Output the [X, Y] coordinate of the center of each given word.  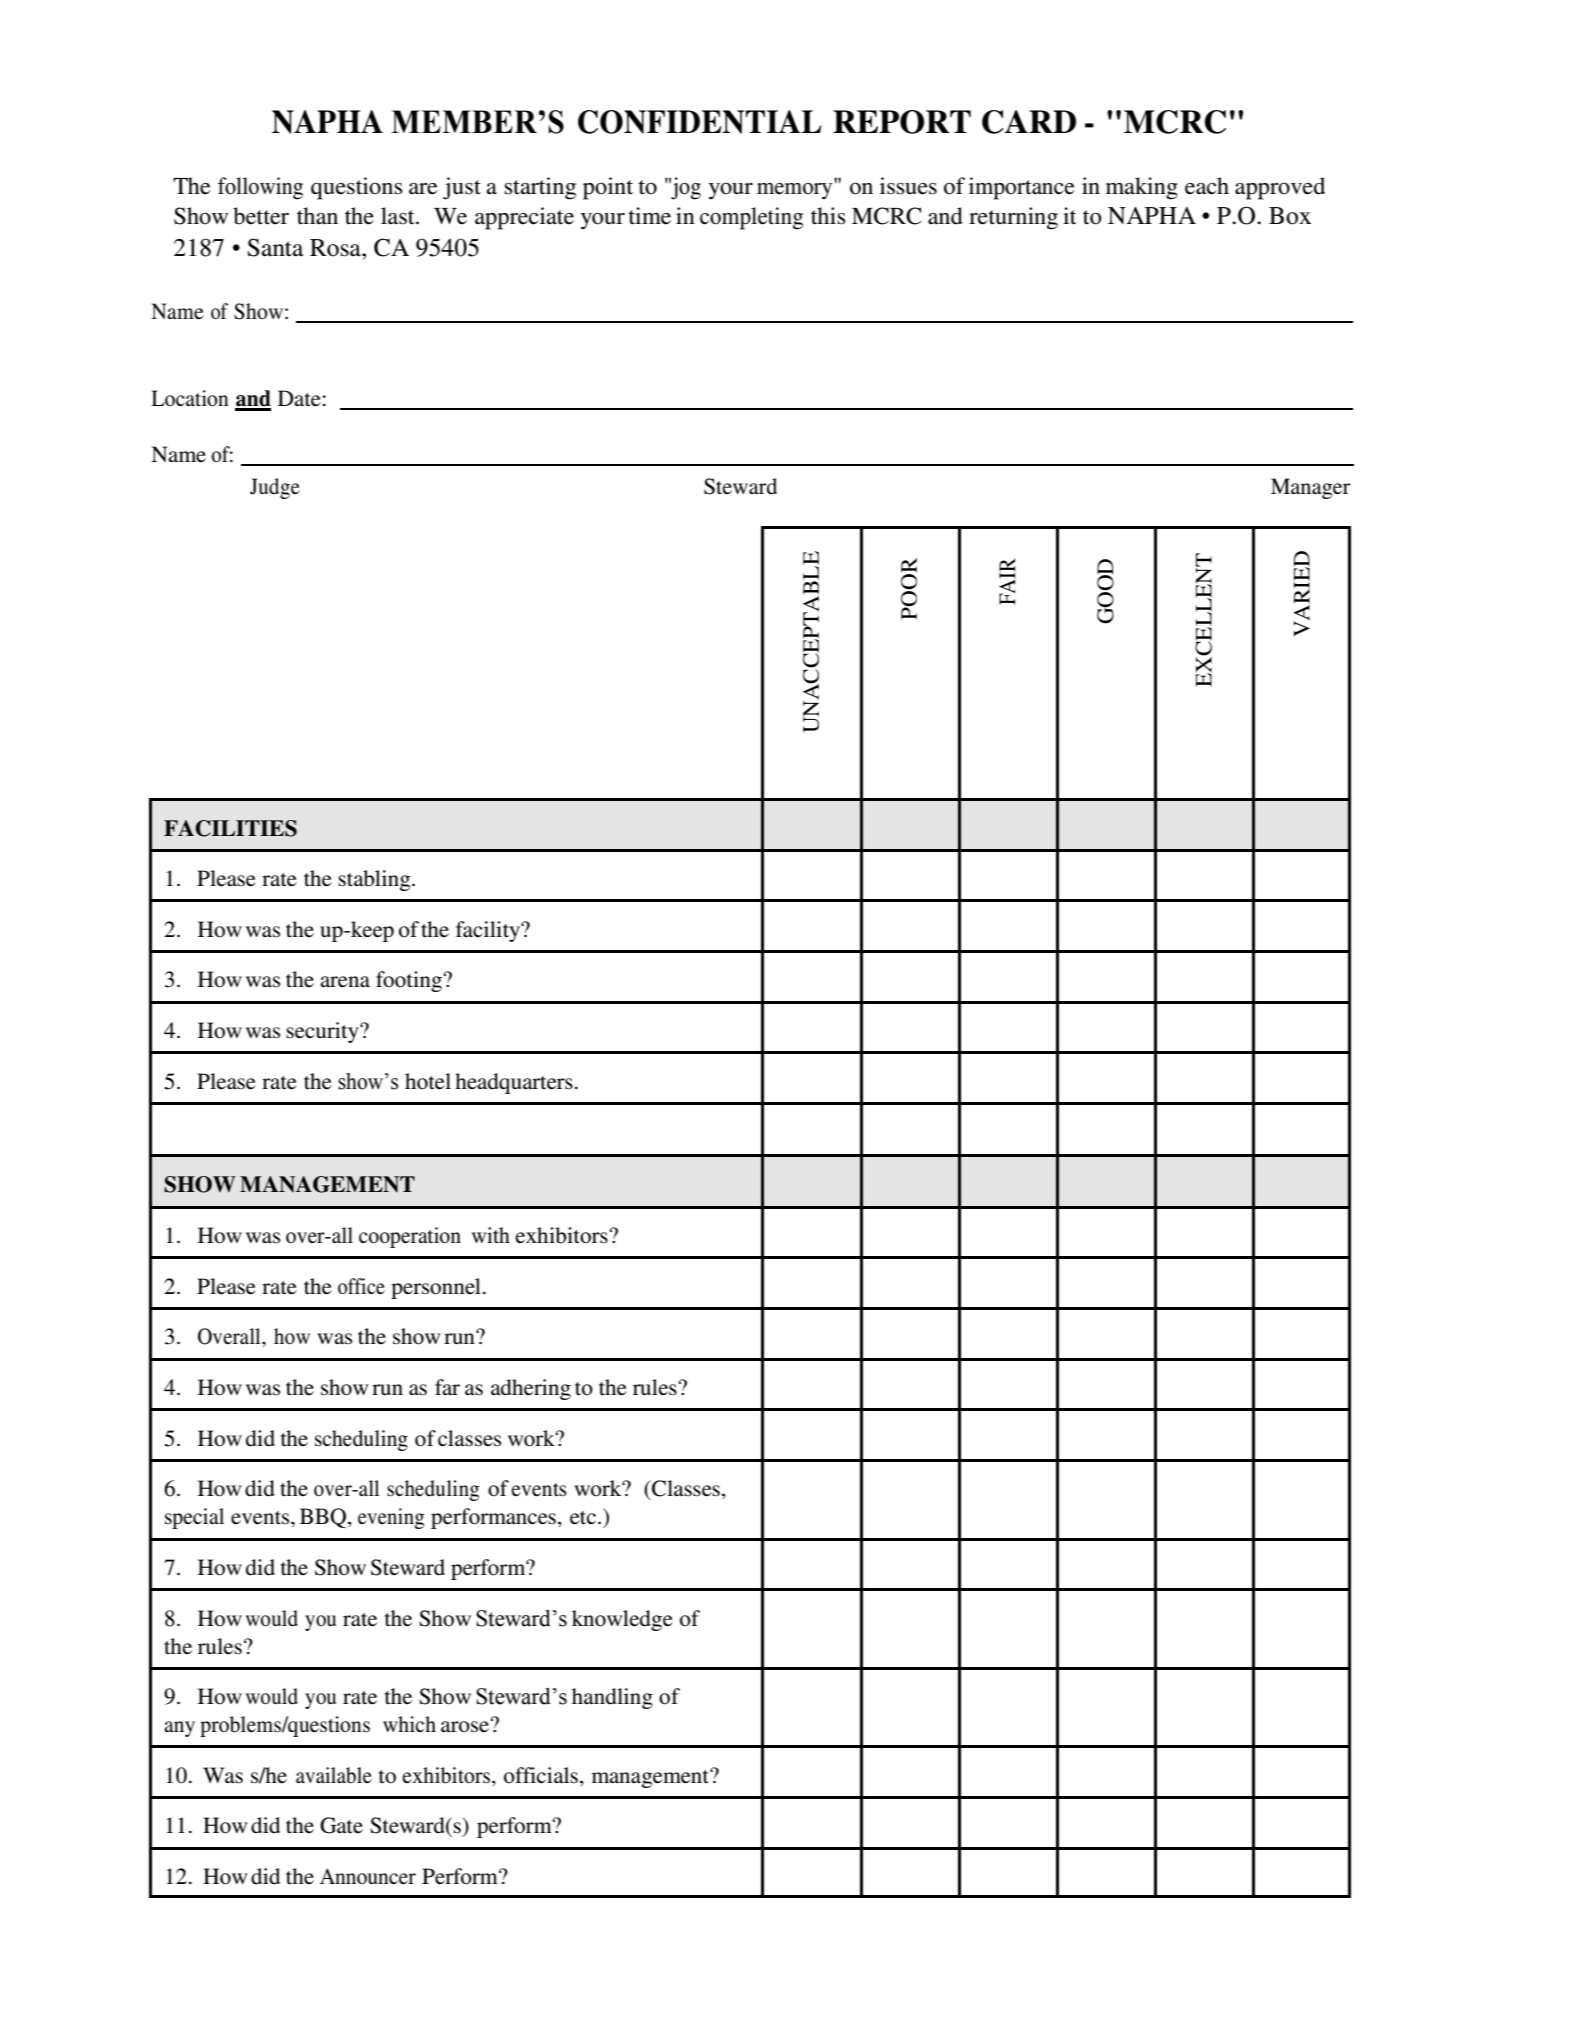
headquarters [514, 1083]
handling [612, 1698]
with [491, 1235]
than [317, 216]
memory [794, 191]
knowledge [622, 1620]
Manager [1311, 488]
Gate [341, 1825]
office [361, 1286]
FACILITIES [230, 828]
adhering [531, 1389]
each [1207, 186]
